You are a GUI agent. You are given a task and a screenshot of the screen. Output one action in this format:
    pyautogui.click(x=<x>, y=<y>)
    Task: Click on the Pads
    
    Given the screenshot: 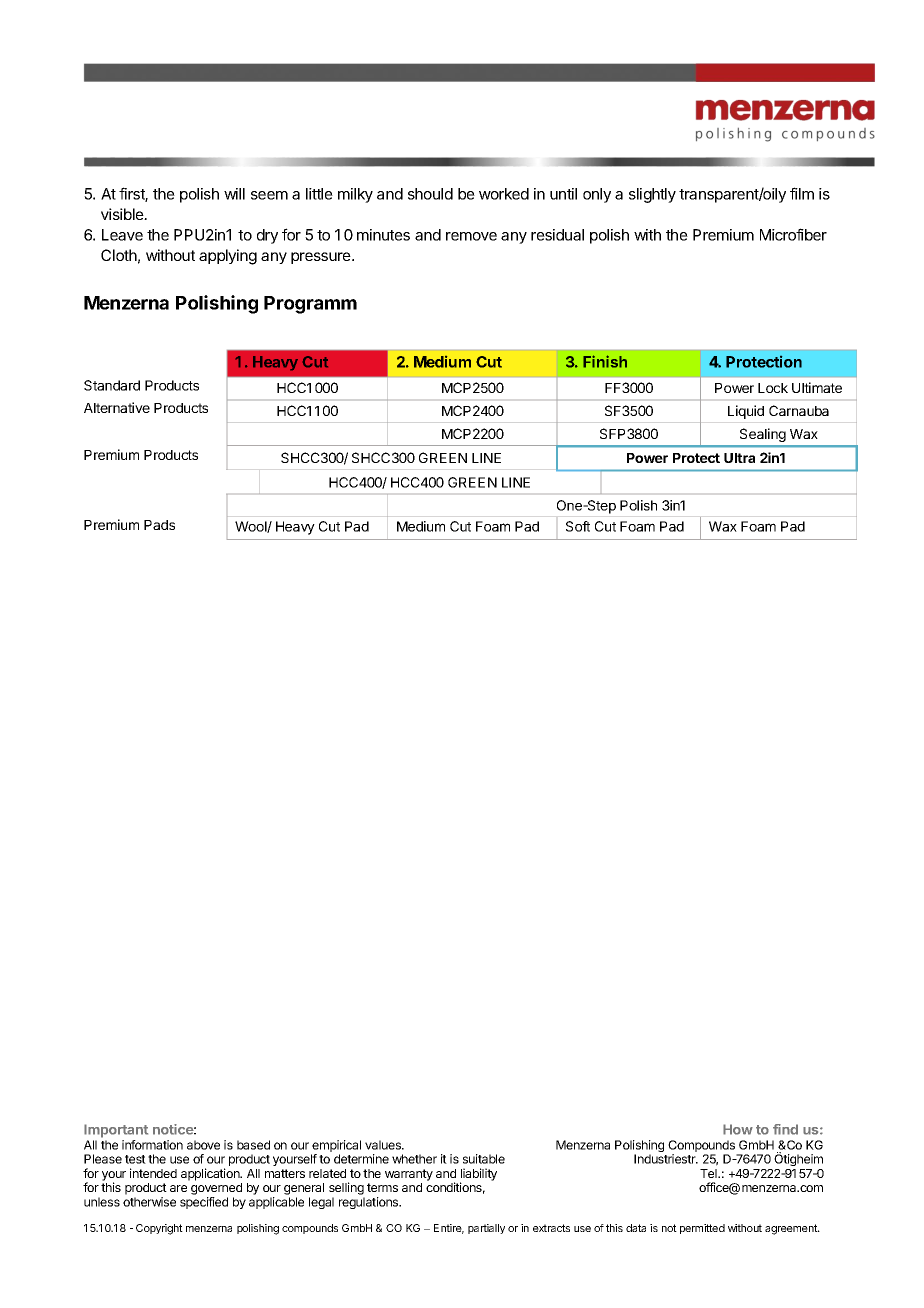 What is the action you would take?
    pyautogui.click(x=159, y=525)
